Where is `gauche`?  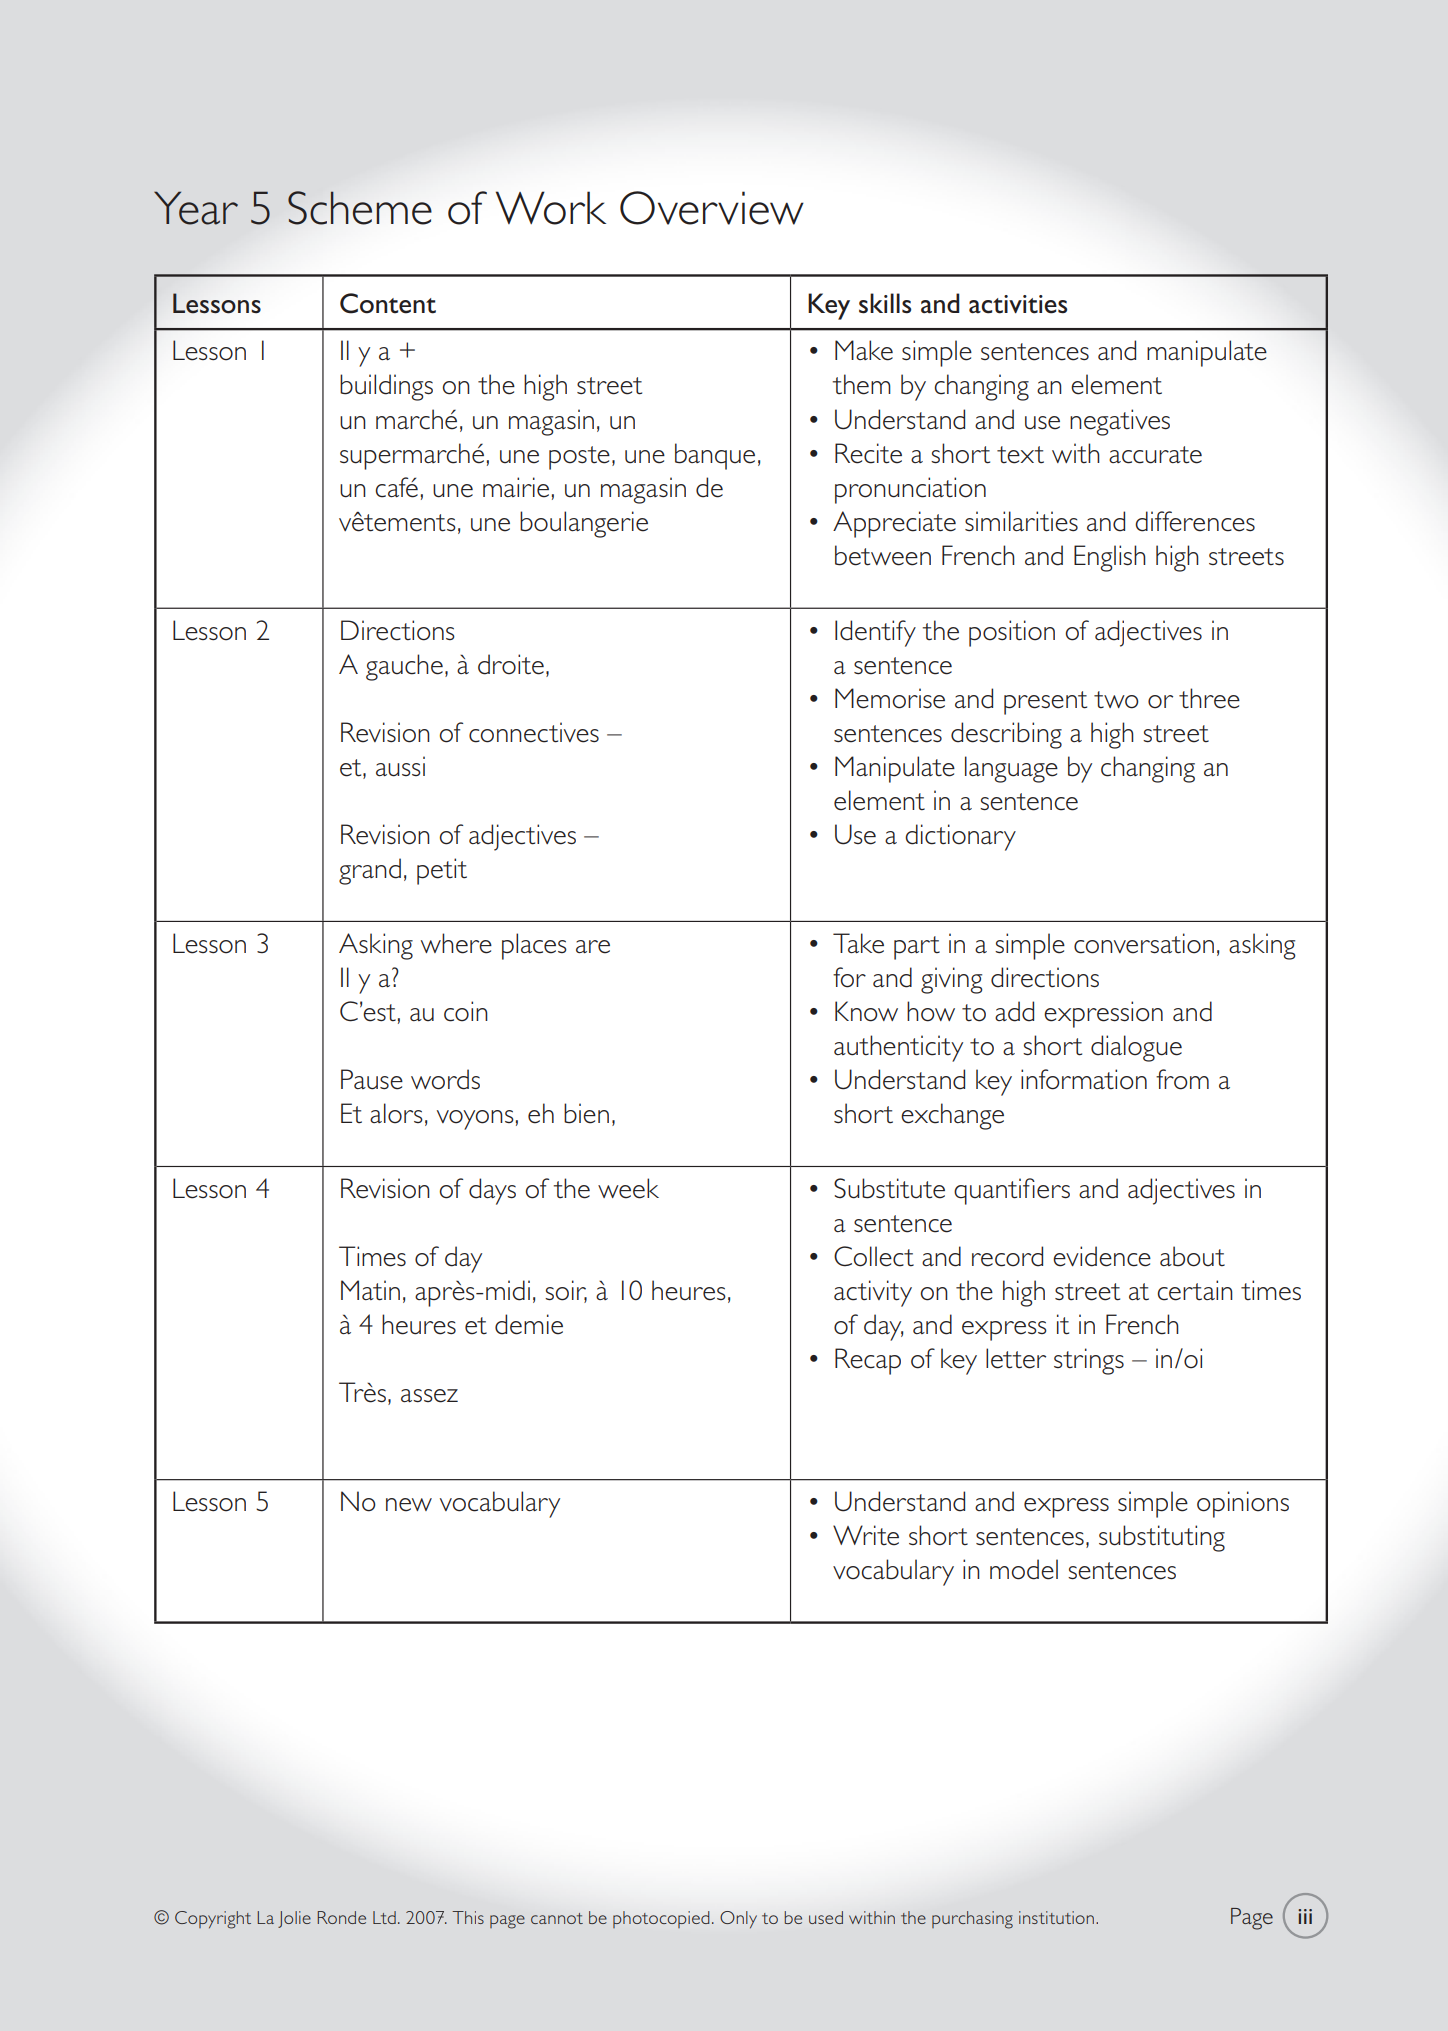 gauche is located at coordinates (404, 667).
